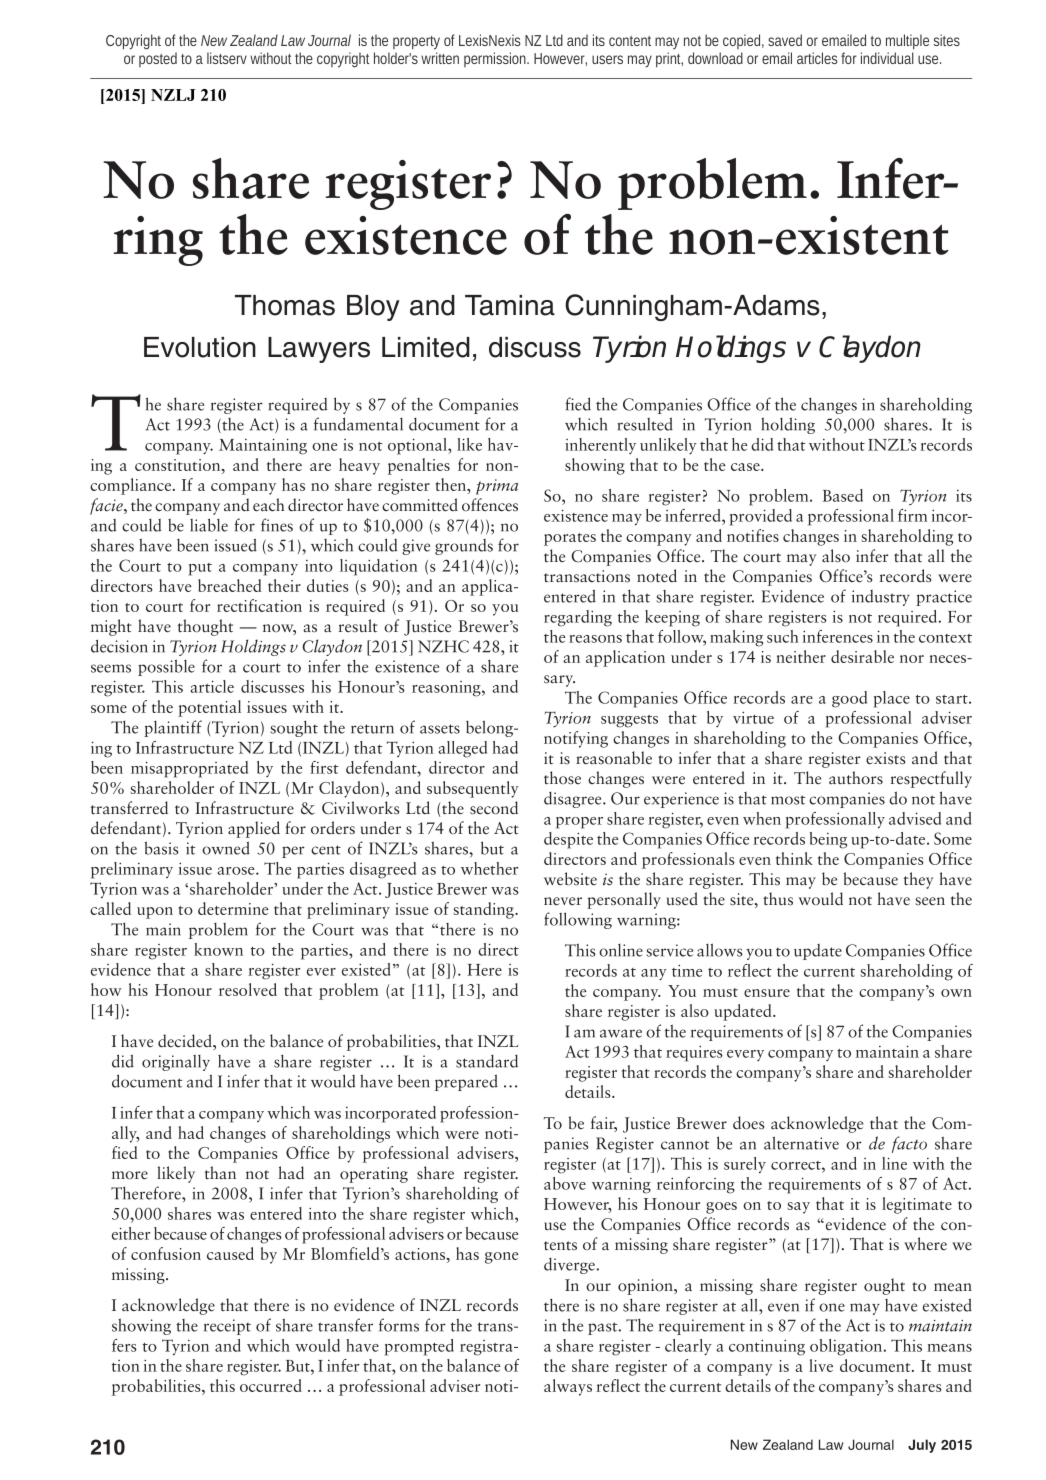 This document has height=1480, width=1046. What do you see at coordinates (490, 505) in the document?
I see `offences` at bounding box center [490, 505].
